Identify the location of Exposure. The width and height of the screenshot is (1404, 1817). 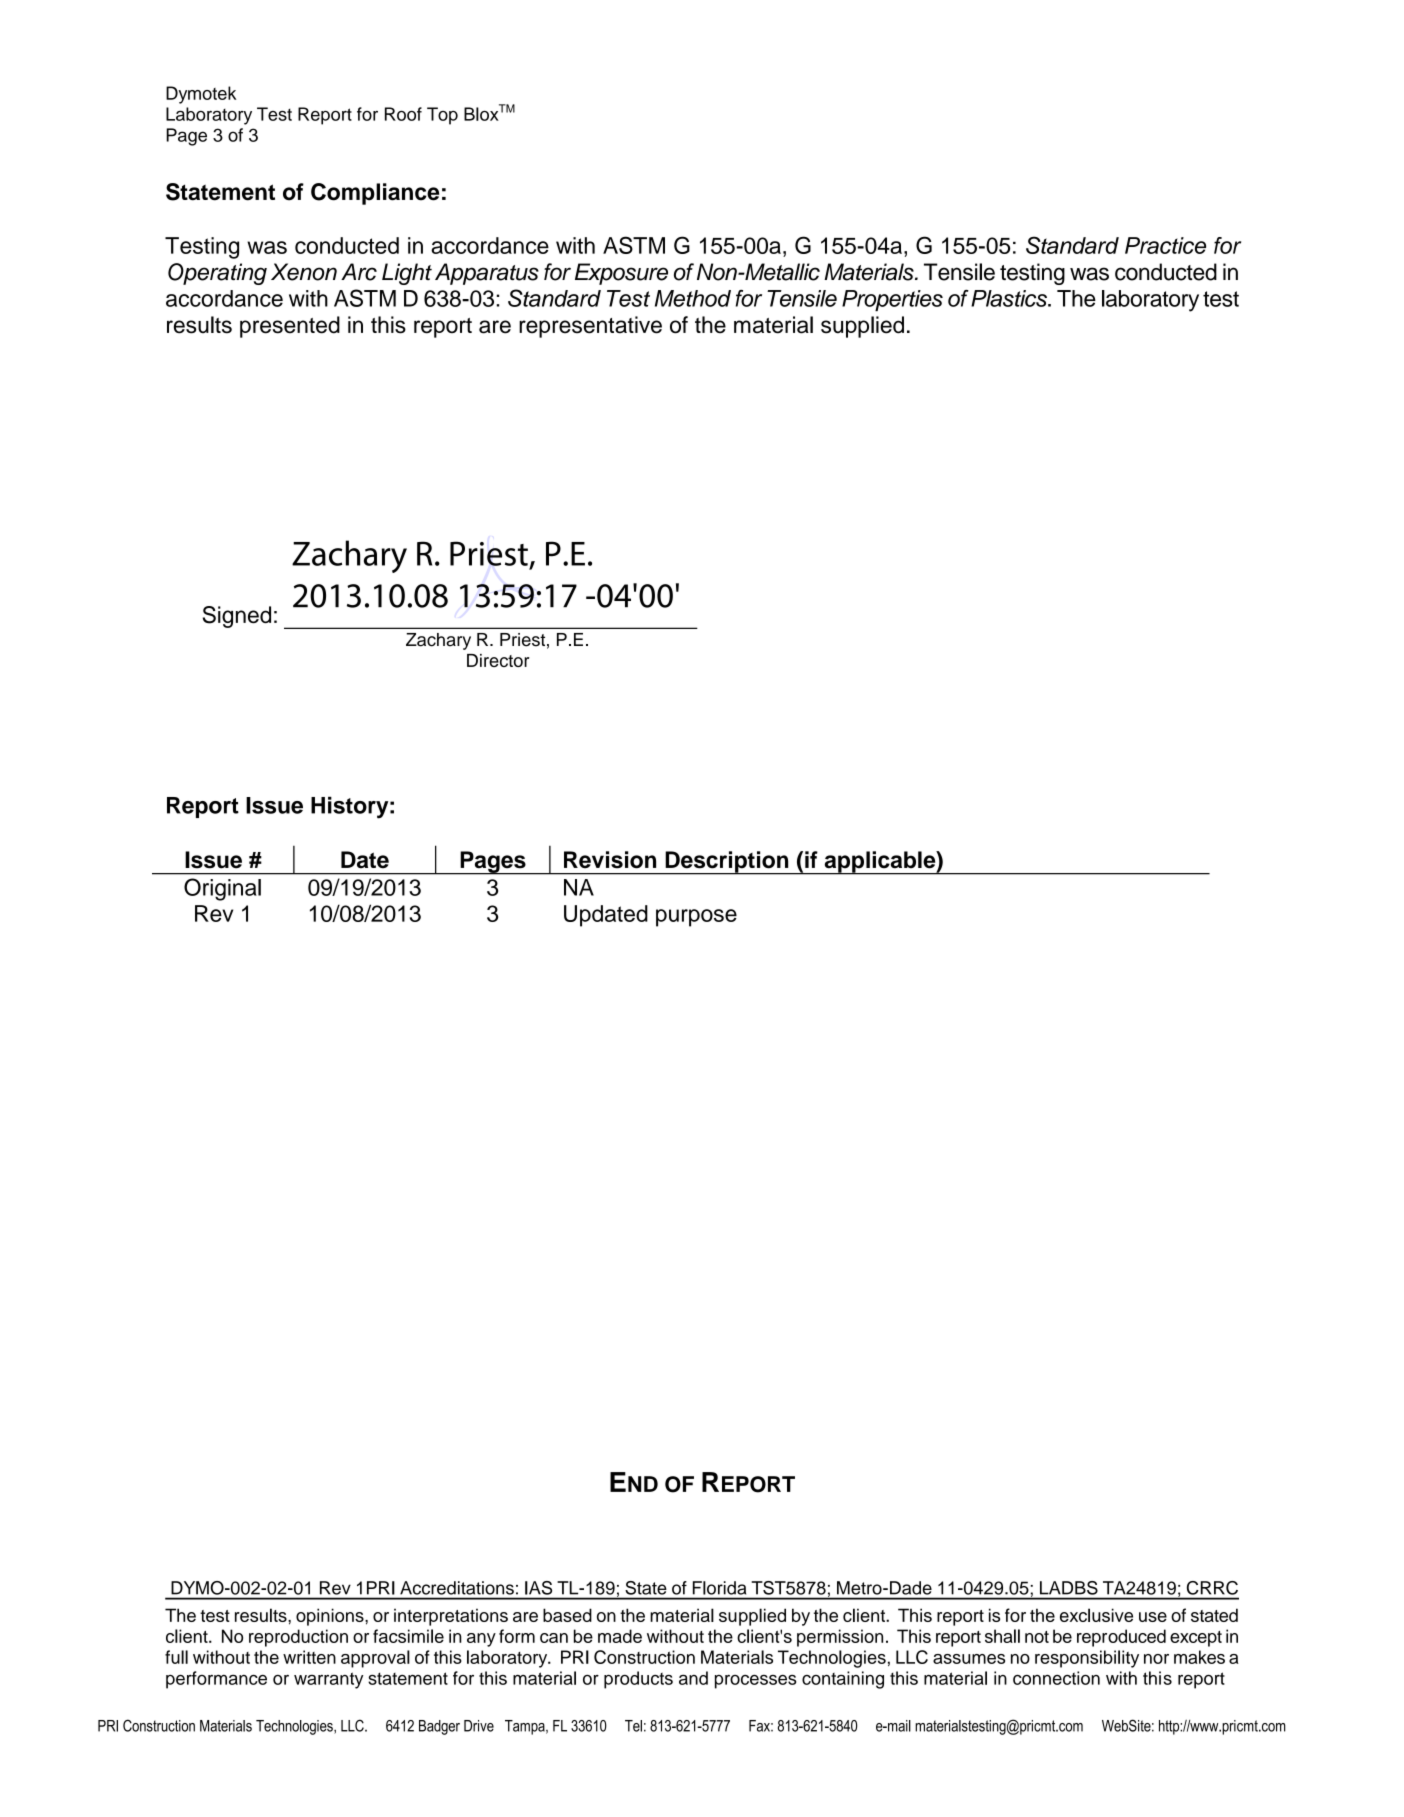
(621, 274).
